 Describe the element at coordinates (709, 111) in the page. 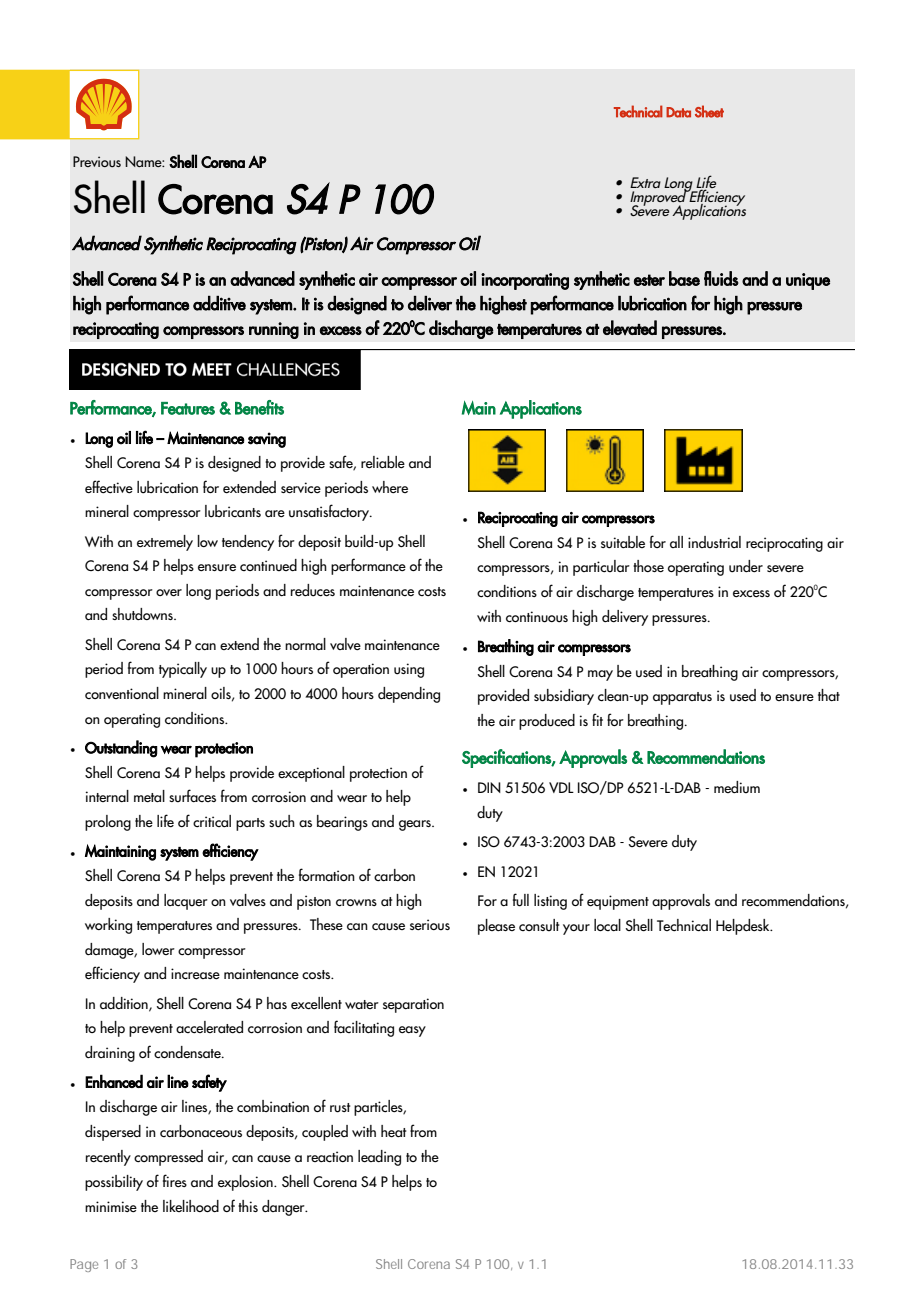

I see `Sheet` at that location.
